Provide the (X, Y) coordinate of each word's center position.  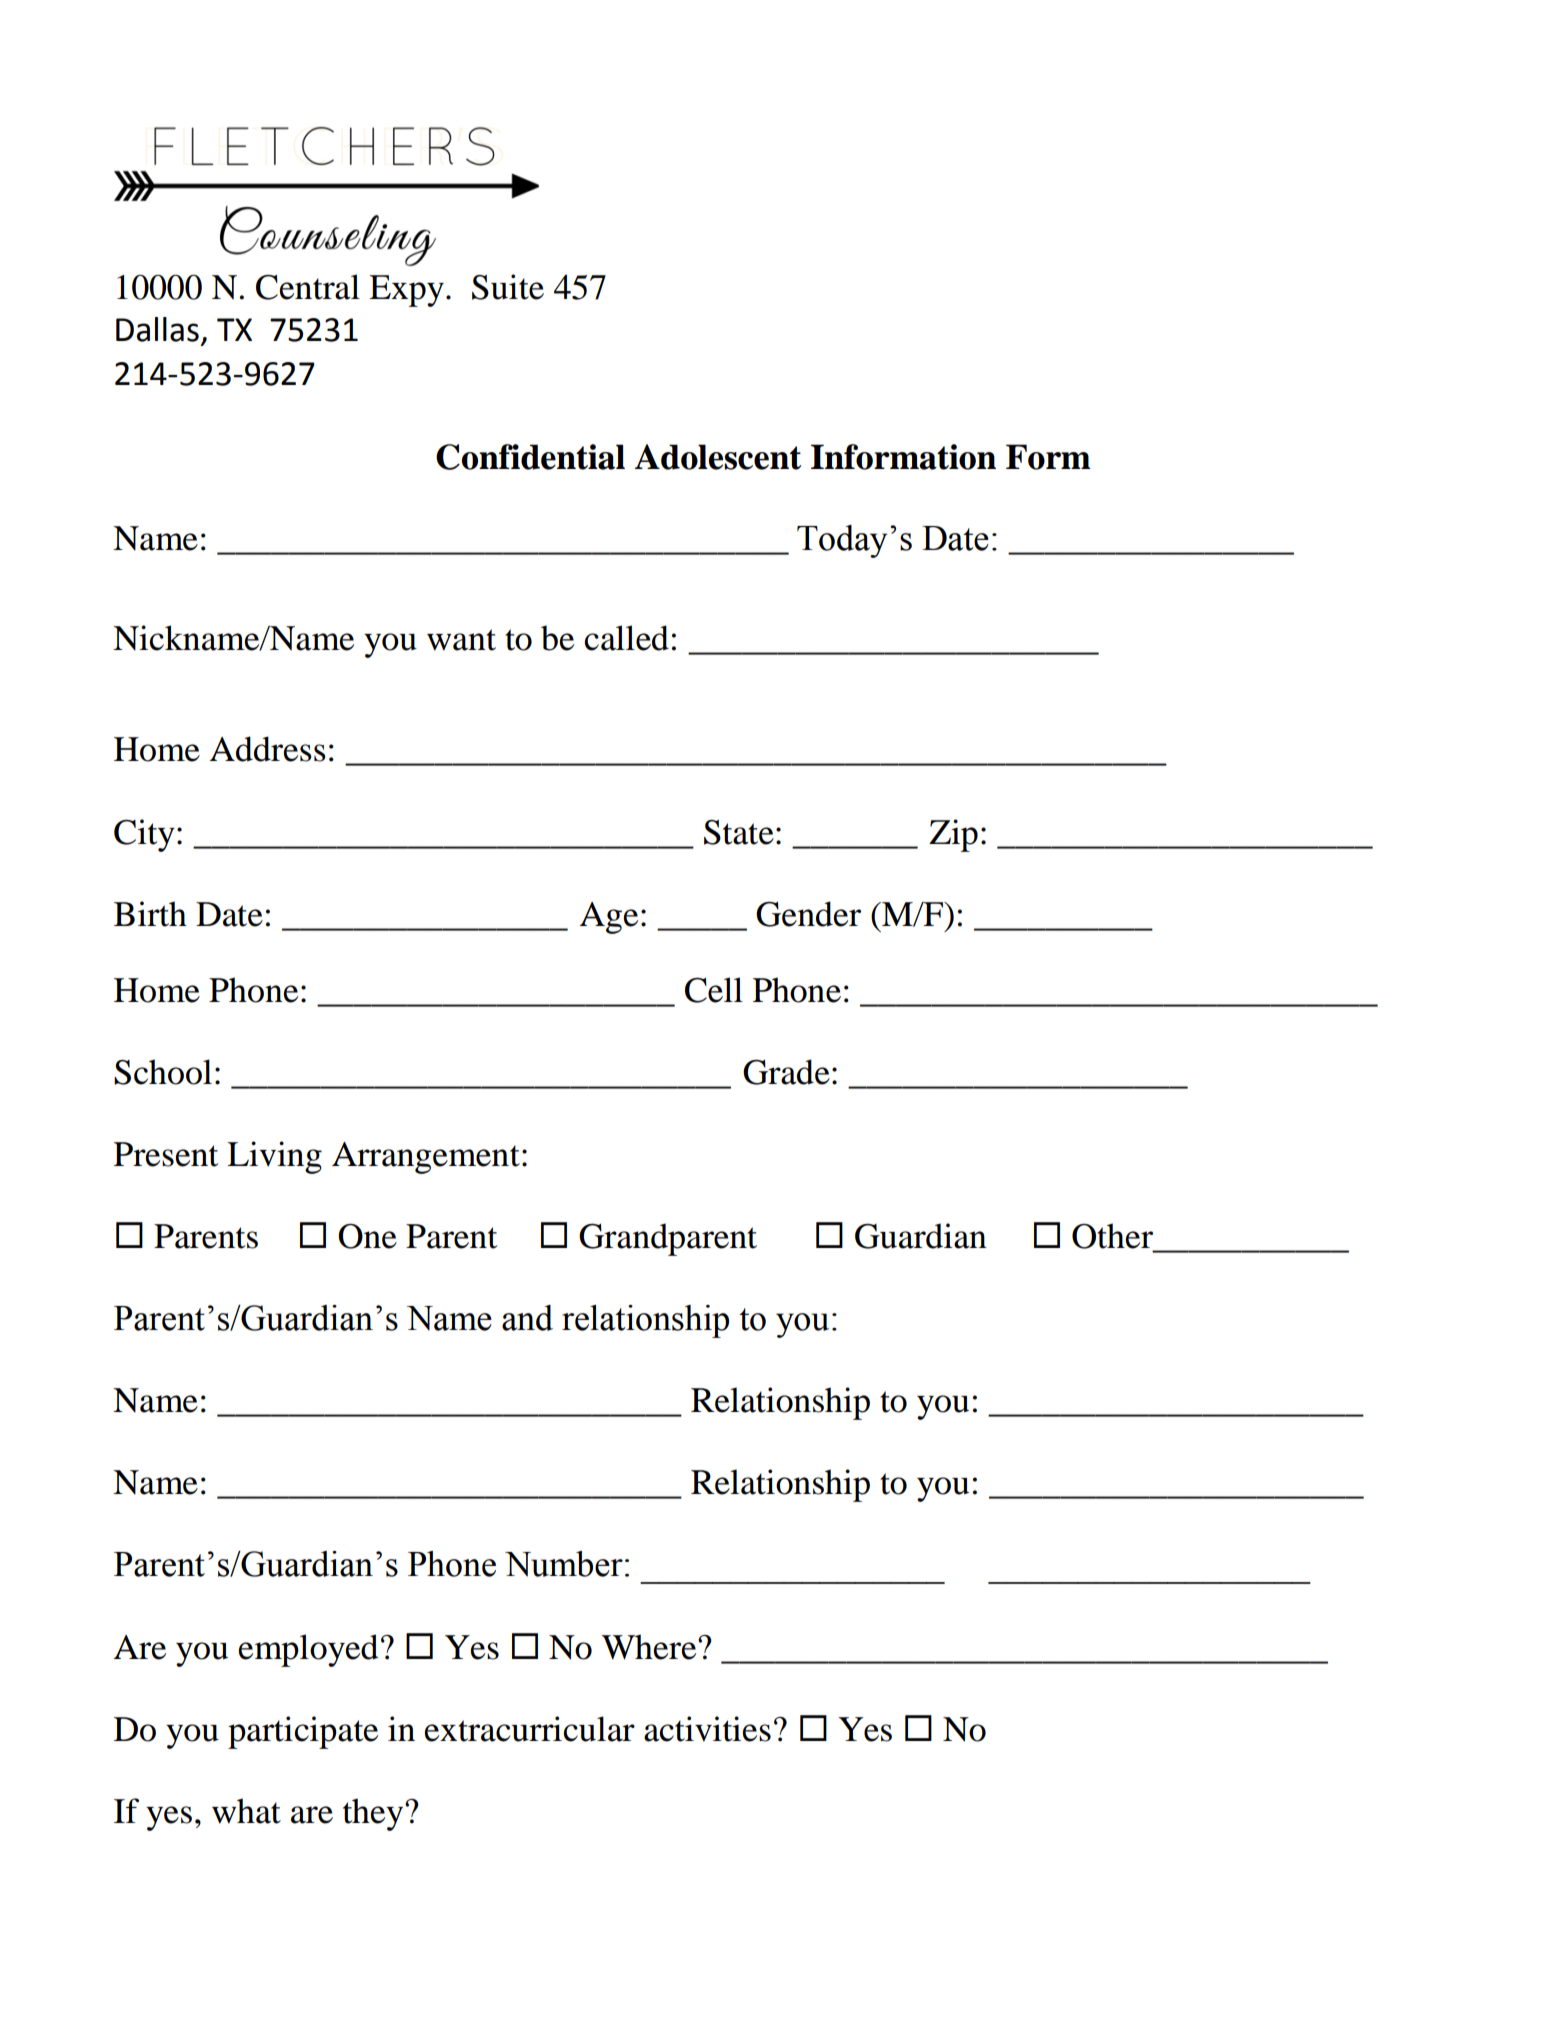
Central (308, 287)
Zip (953, 835)
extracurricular (529, 1729)
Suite (508, 287)
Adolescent (718, 457)
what (246, 1811)
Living (274, 1157)
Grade (786, 1072)
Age (609, 918)
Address (268, 749)
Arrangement (426, 1158)
